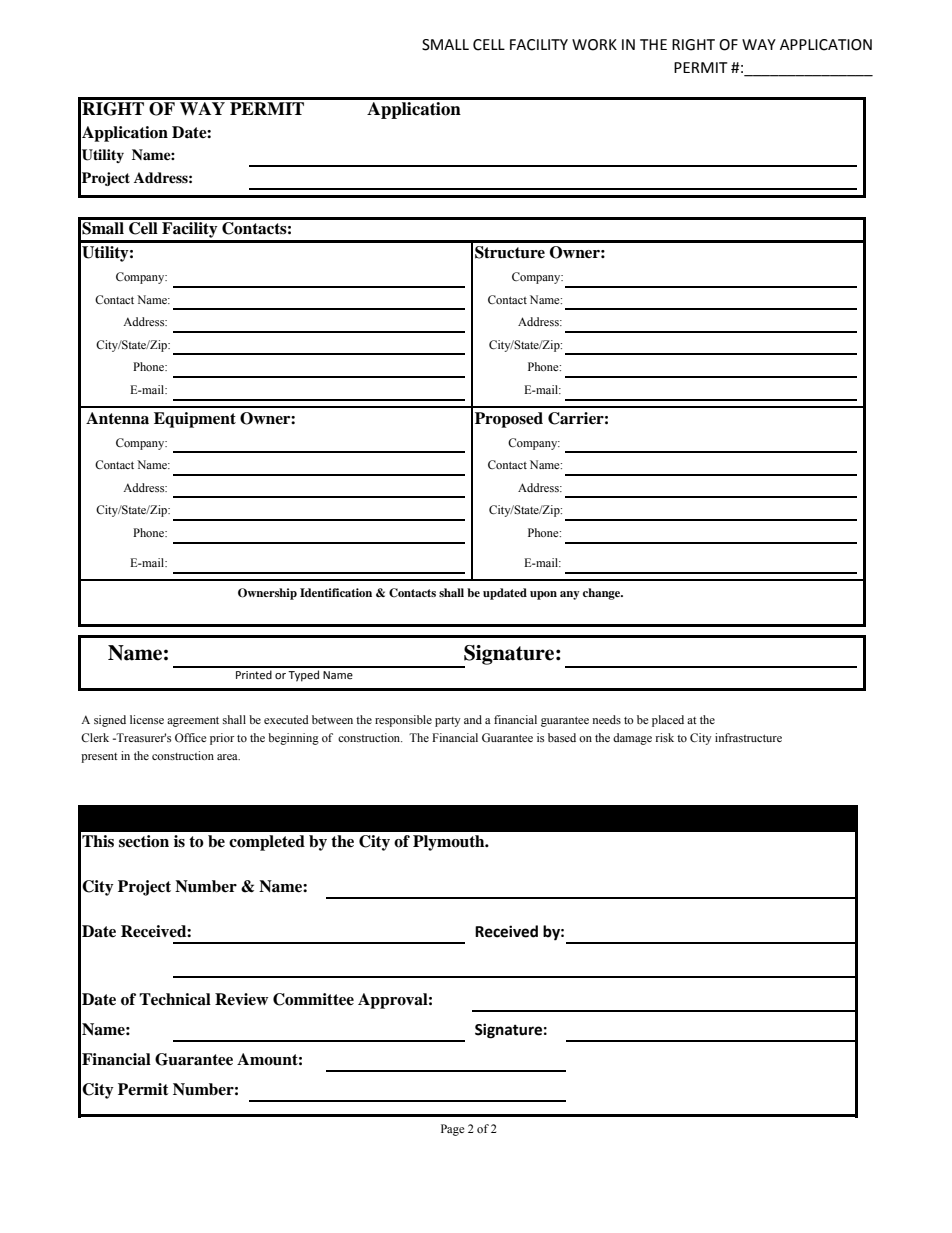 This image has height=1233, width=952. Describe the element at coordinates (543, 595) in the image. I see `upon` at that location.
